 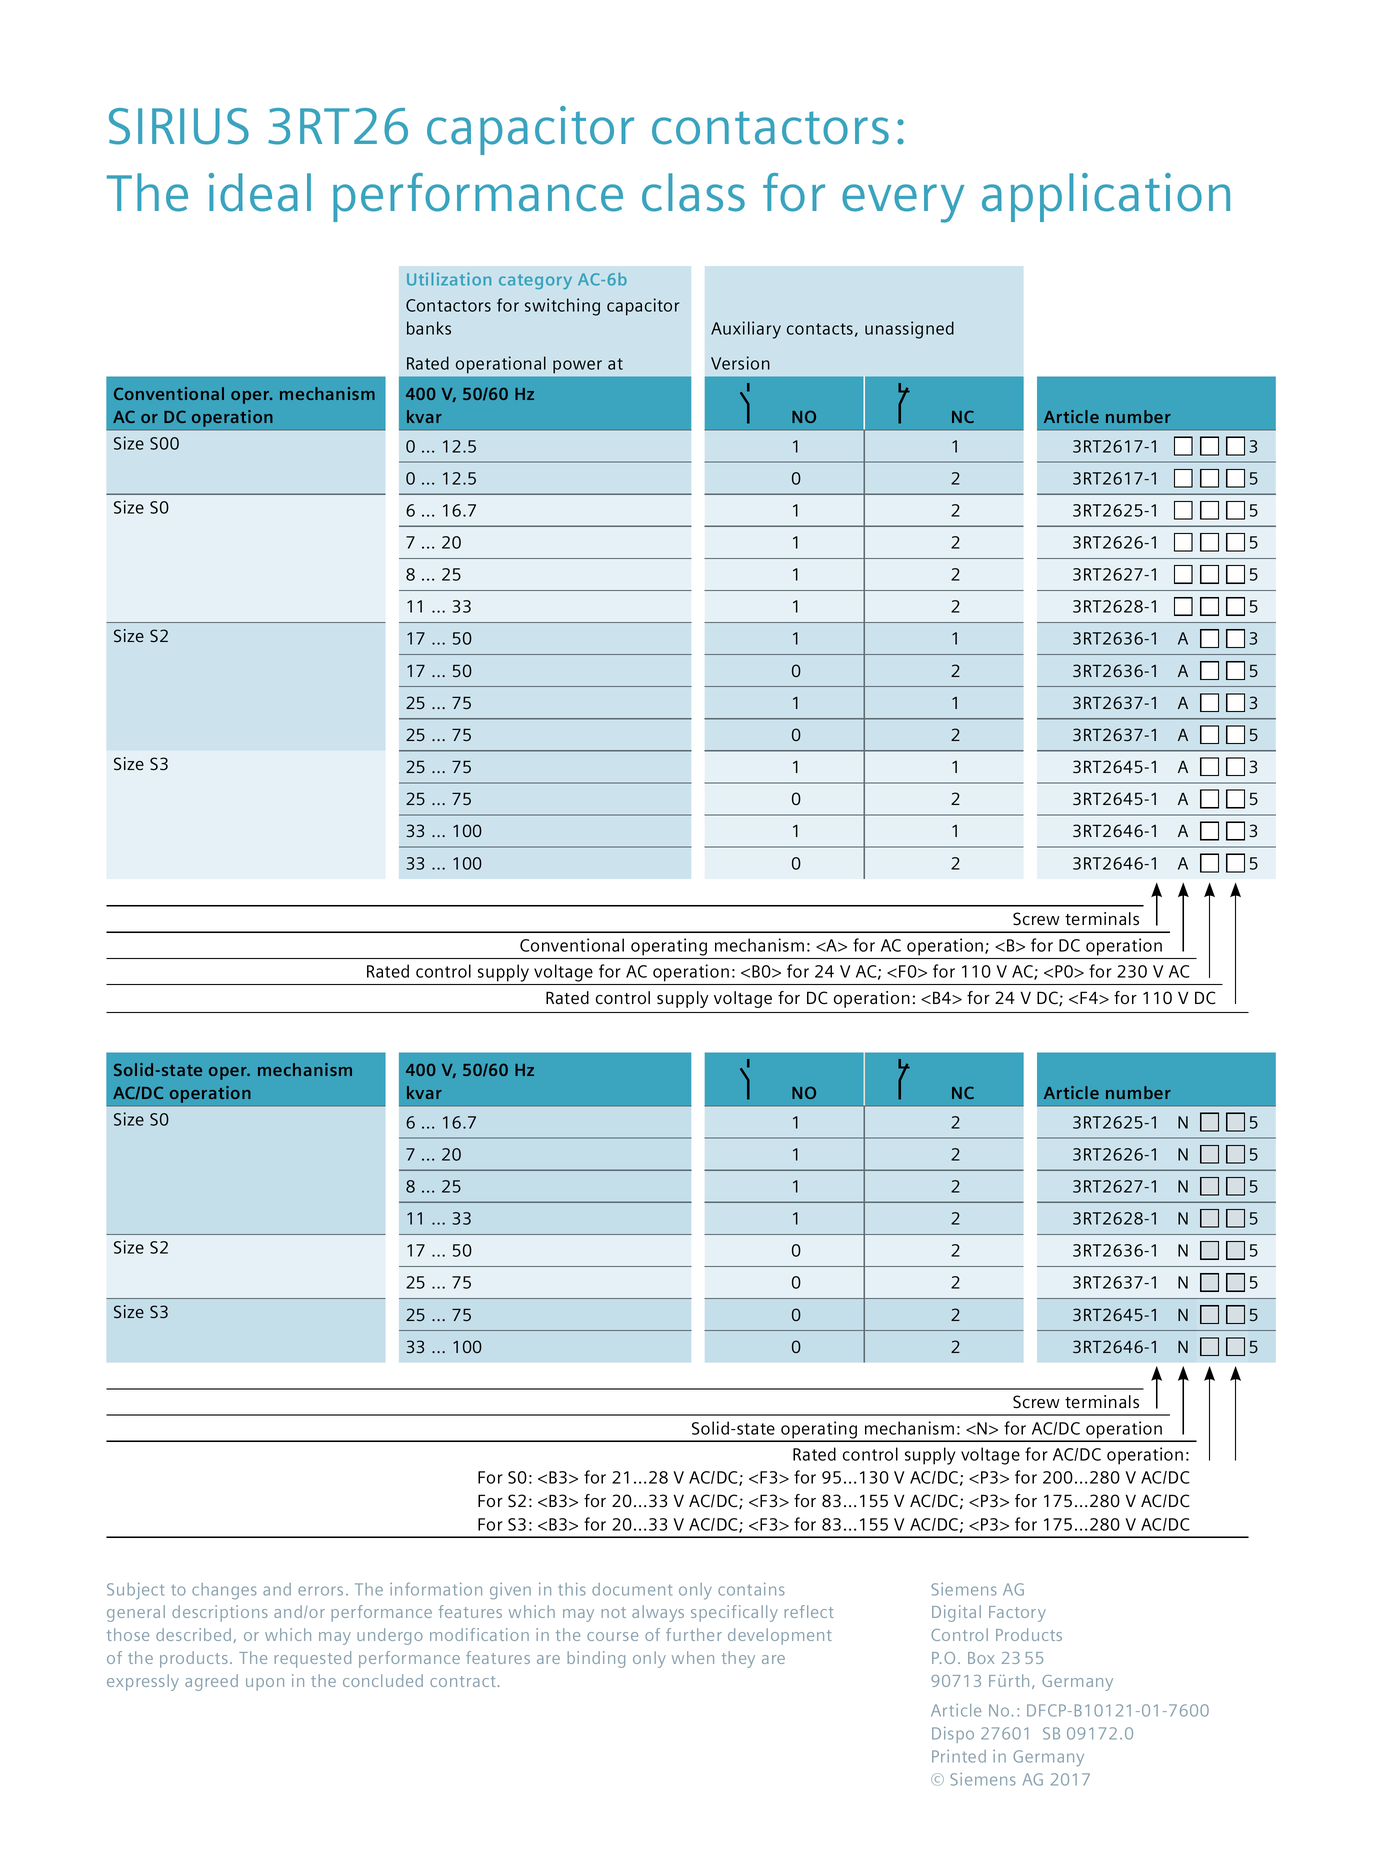 I want to click on Version, so click(x=740, y=363).
